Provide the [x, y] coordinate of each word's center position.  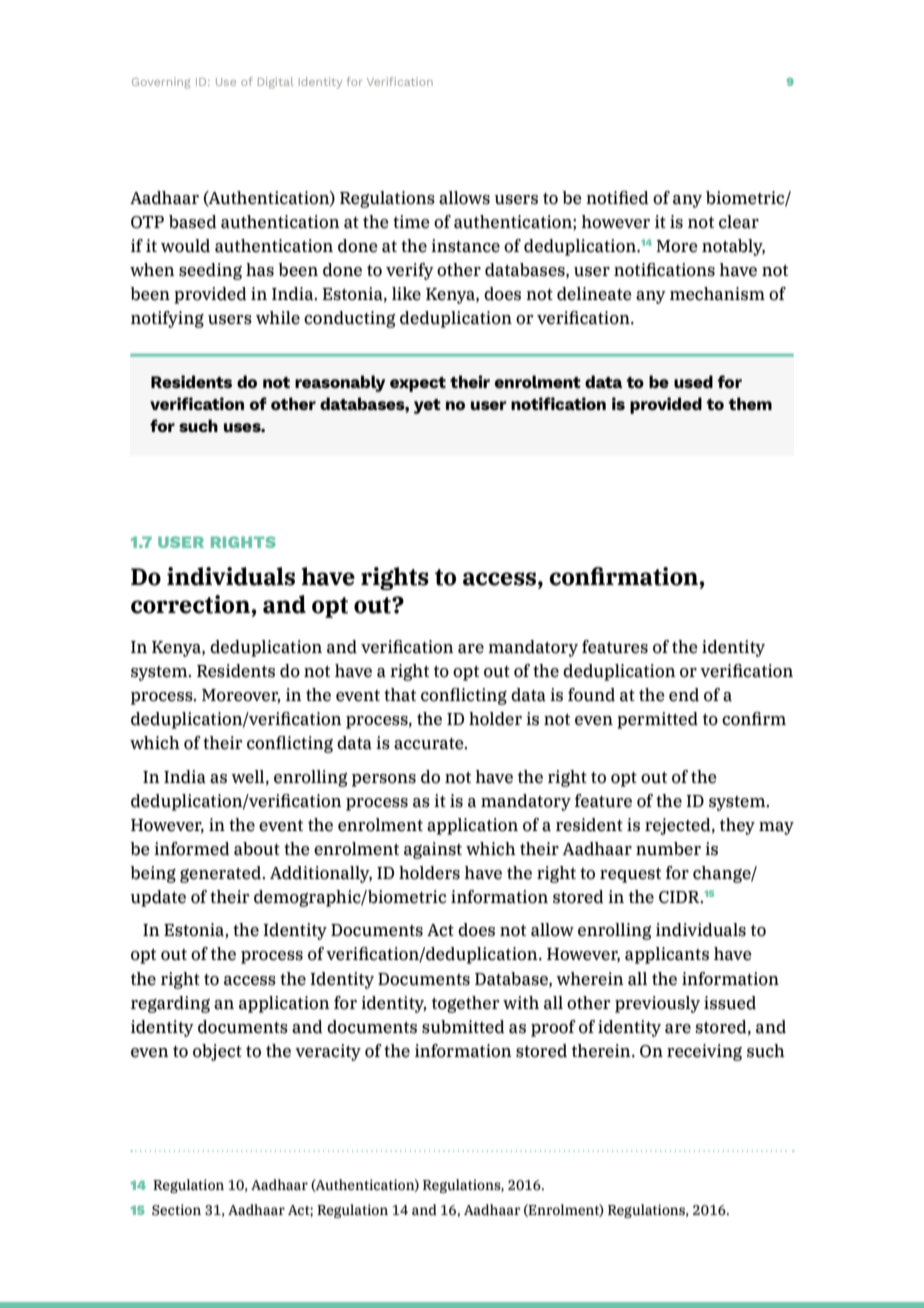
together [466, 1004]
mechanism [717, 294]
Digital [276, 83]
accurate [430, 744]
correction [191, 604]
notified [617, 198]
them [750, 403]
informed [192, 849]
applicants [667, 955]
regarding [170, 1004]
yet [427, 406]
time [411, 222]
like [406, 294]
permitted [657, 720]
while [278, 318]
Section [176, 1210]
